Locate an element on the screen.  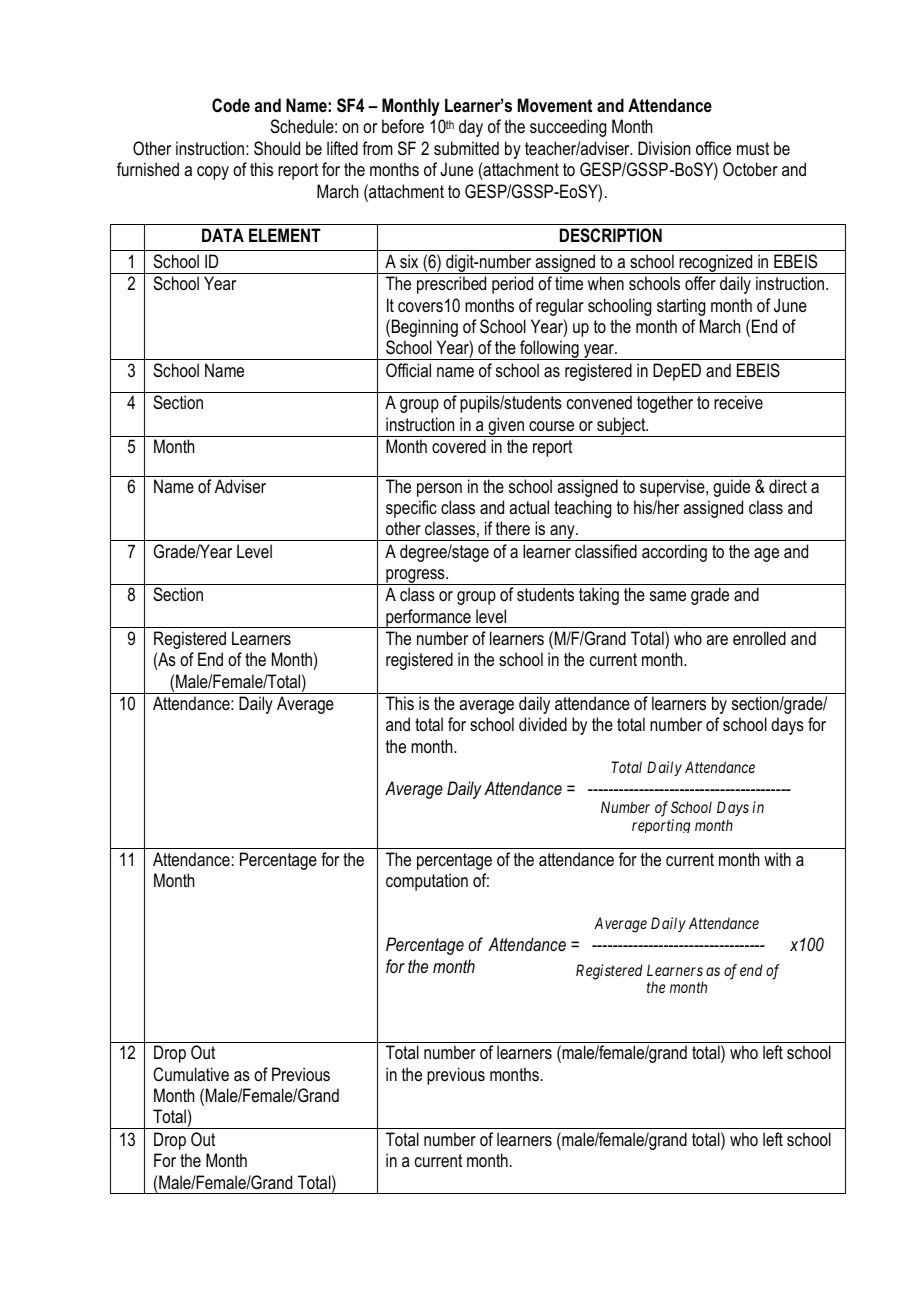
submitted is located at coordinates (466, 148).
